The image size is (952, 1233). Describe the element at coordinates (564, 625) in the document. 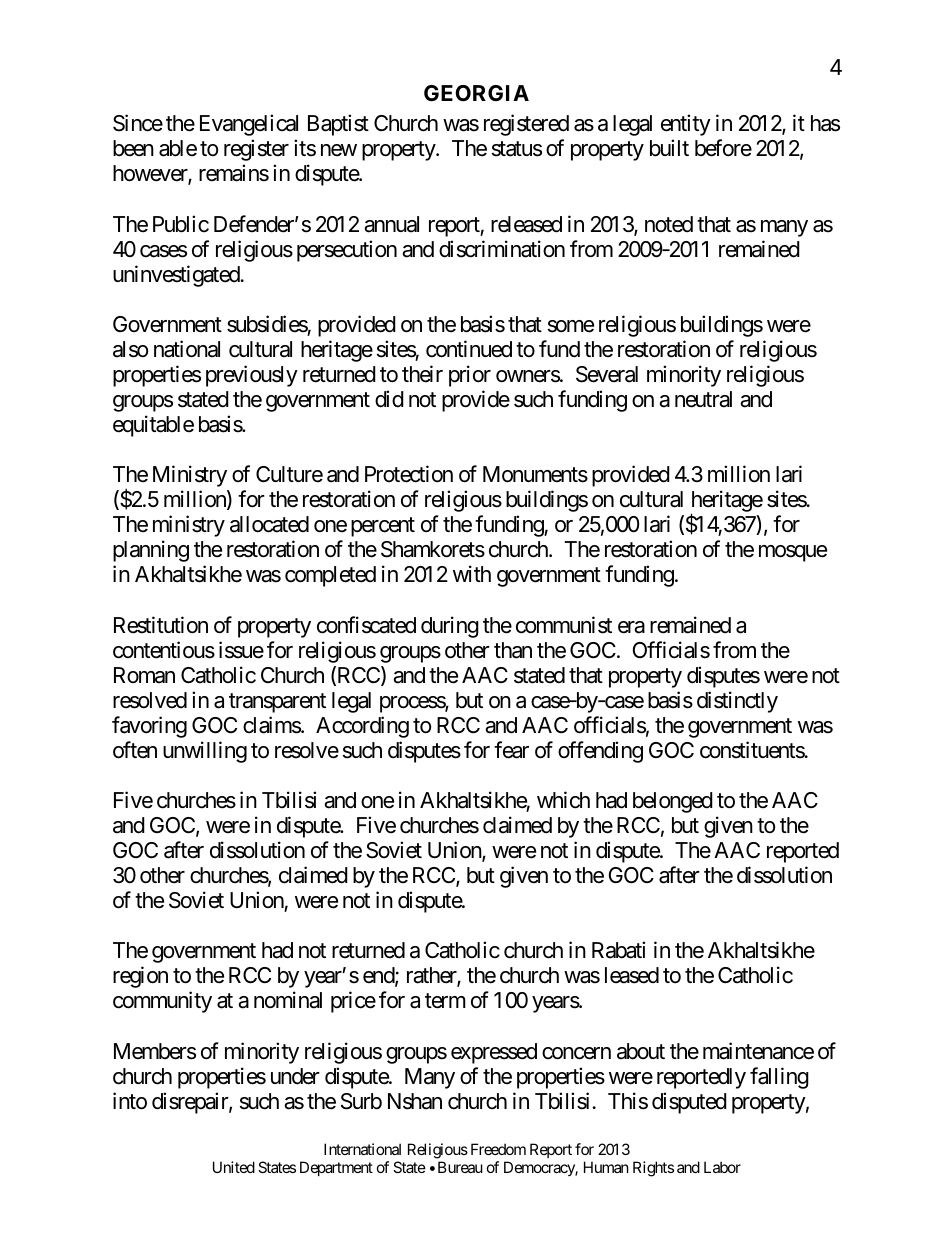

I see `communist` at that location.
